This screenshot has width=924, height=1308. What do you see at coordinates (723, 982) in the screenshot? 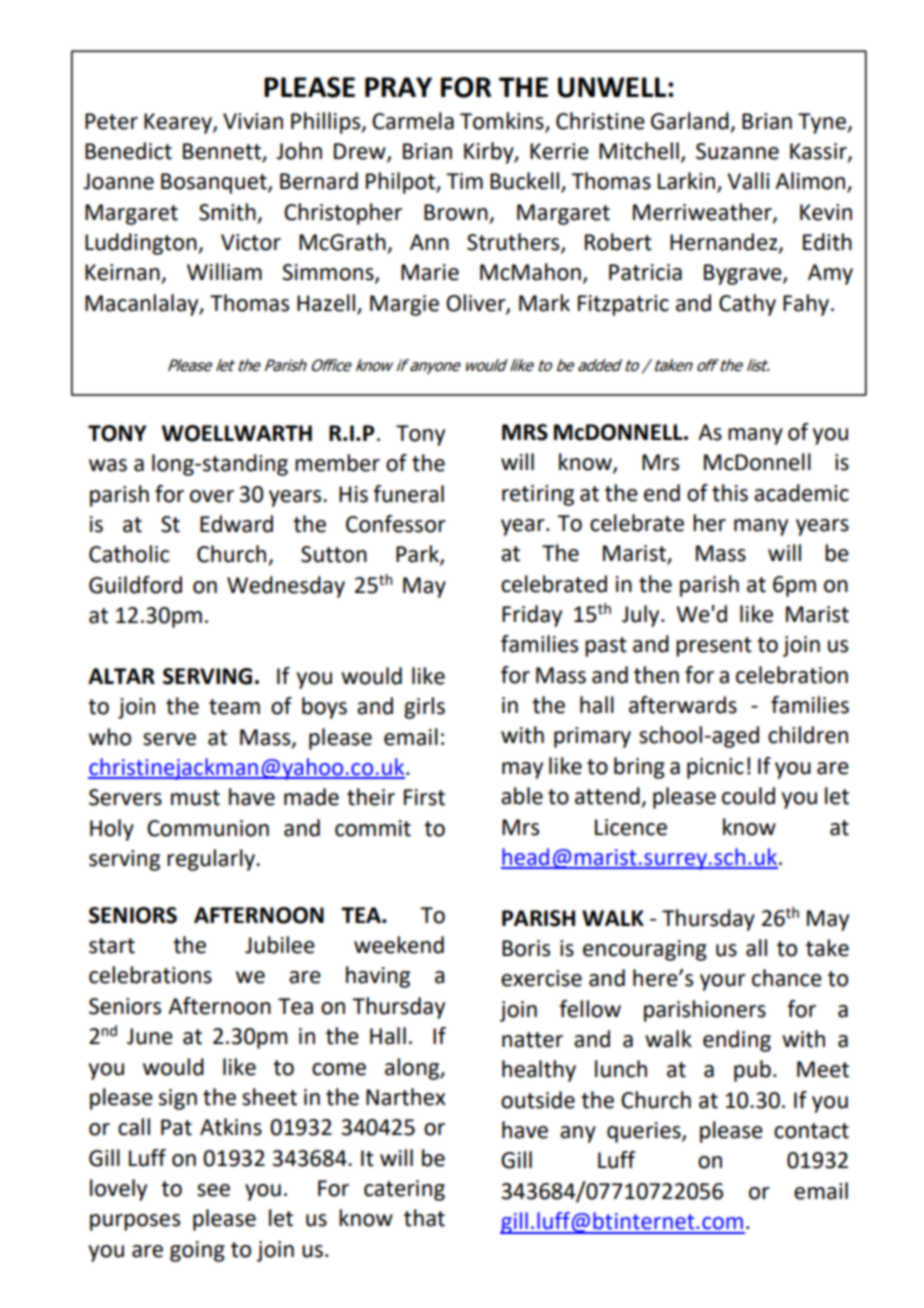
I see `your` at bounding box center [723, 982].
